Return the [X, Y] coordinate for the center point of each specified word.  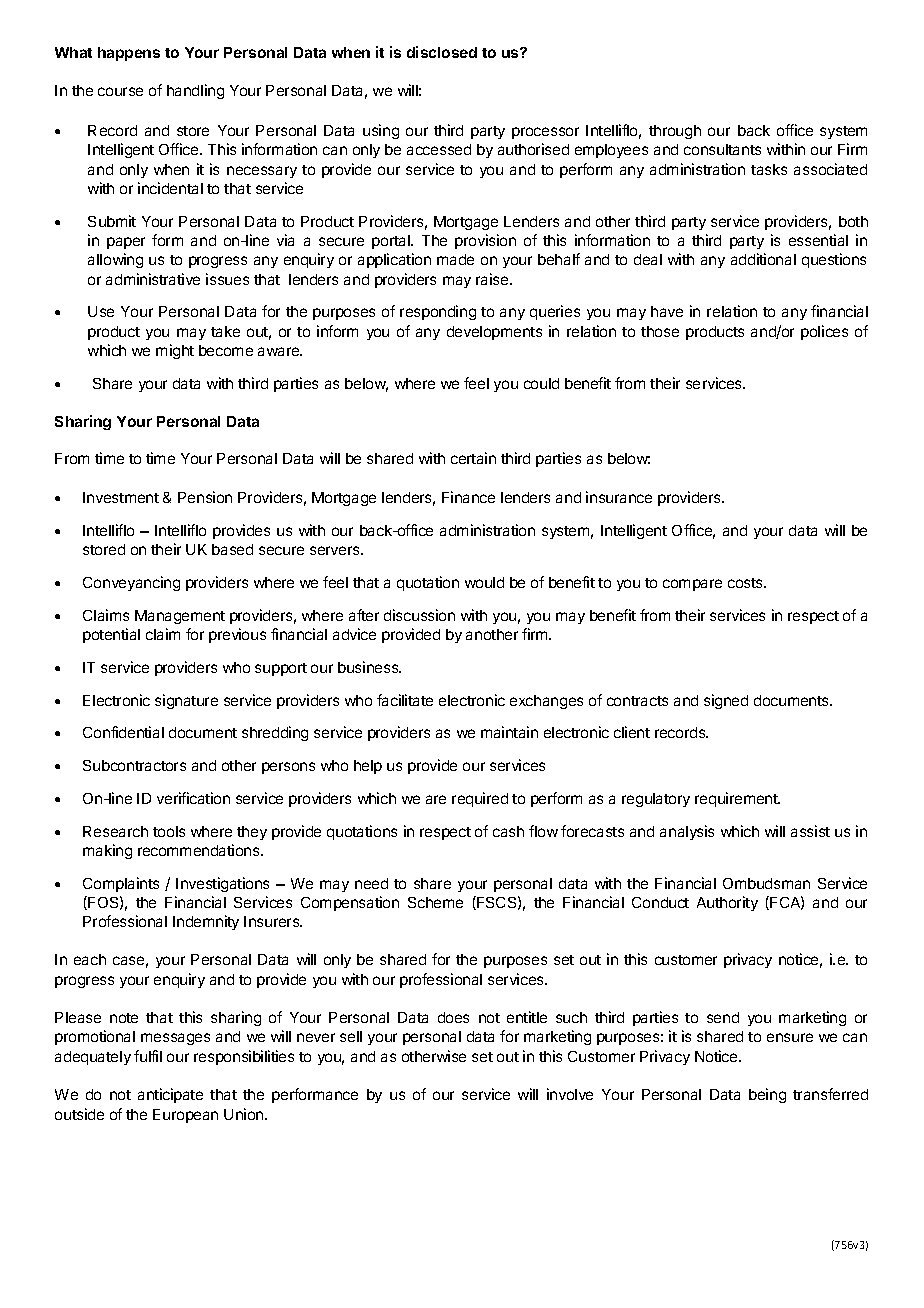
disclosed [442, 52]
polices [824, 332]
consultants [722, 149]
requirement [737, 799]
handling [195, 91]
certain [473, 458]
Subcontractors [134, 765]
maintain [509, 732]
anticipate [170, 1095]
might [175, 351]
